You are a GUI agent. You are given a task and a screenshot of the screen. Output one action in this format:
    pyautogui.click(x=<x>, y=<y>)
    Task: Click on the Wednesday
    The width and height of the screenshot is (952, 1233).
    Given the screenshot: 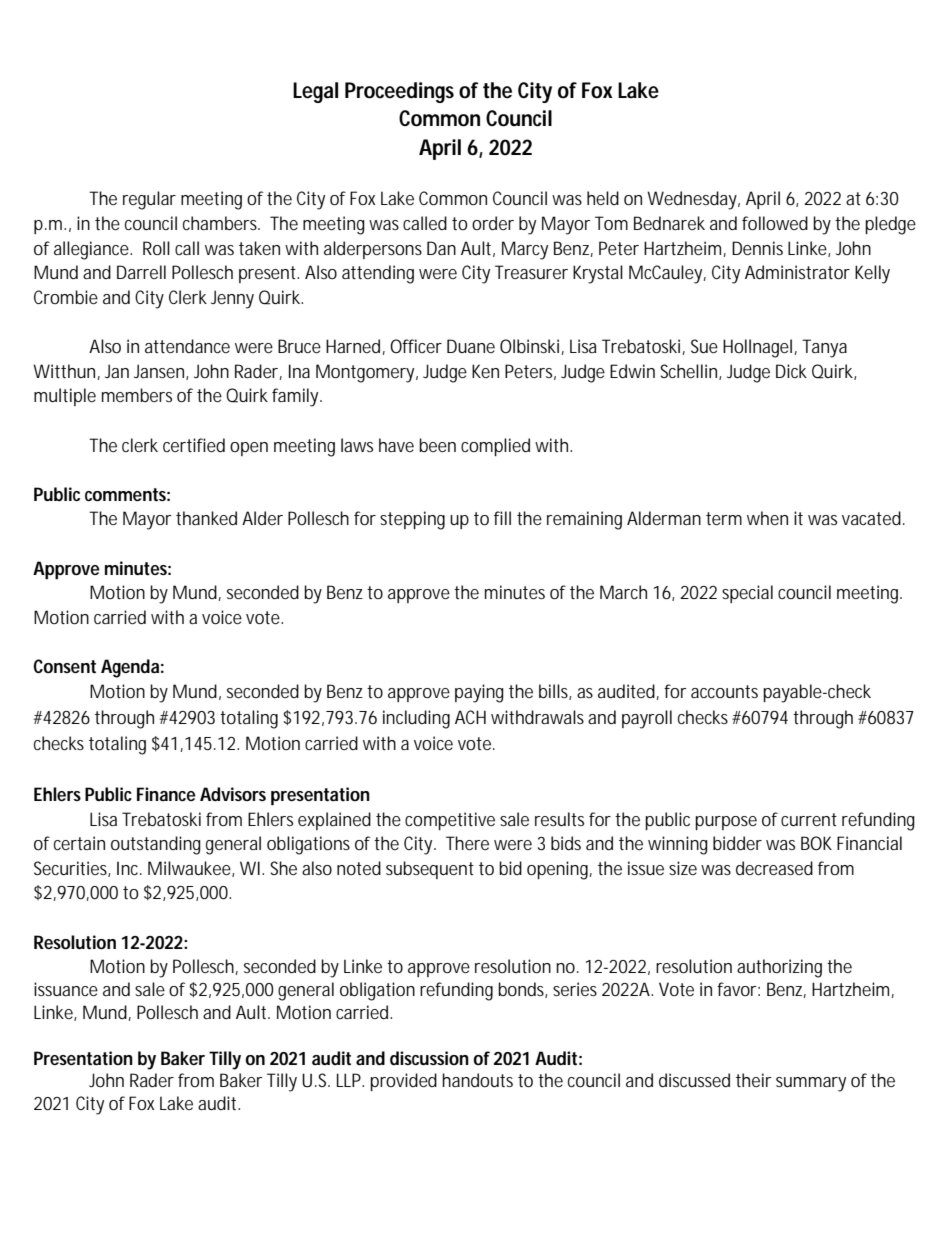 What is the action you would take?
    pyautogui.click(x=693, y=200)
